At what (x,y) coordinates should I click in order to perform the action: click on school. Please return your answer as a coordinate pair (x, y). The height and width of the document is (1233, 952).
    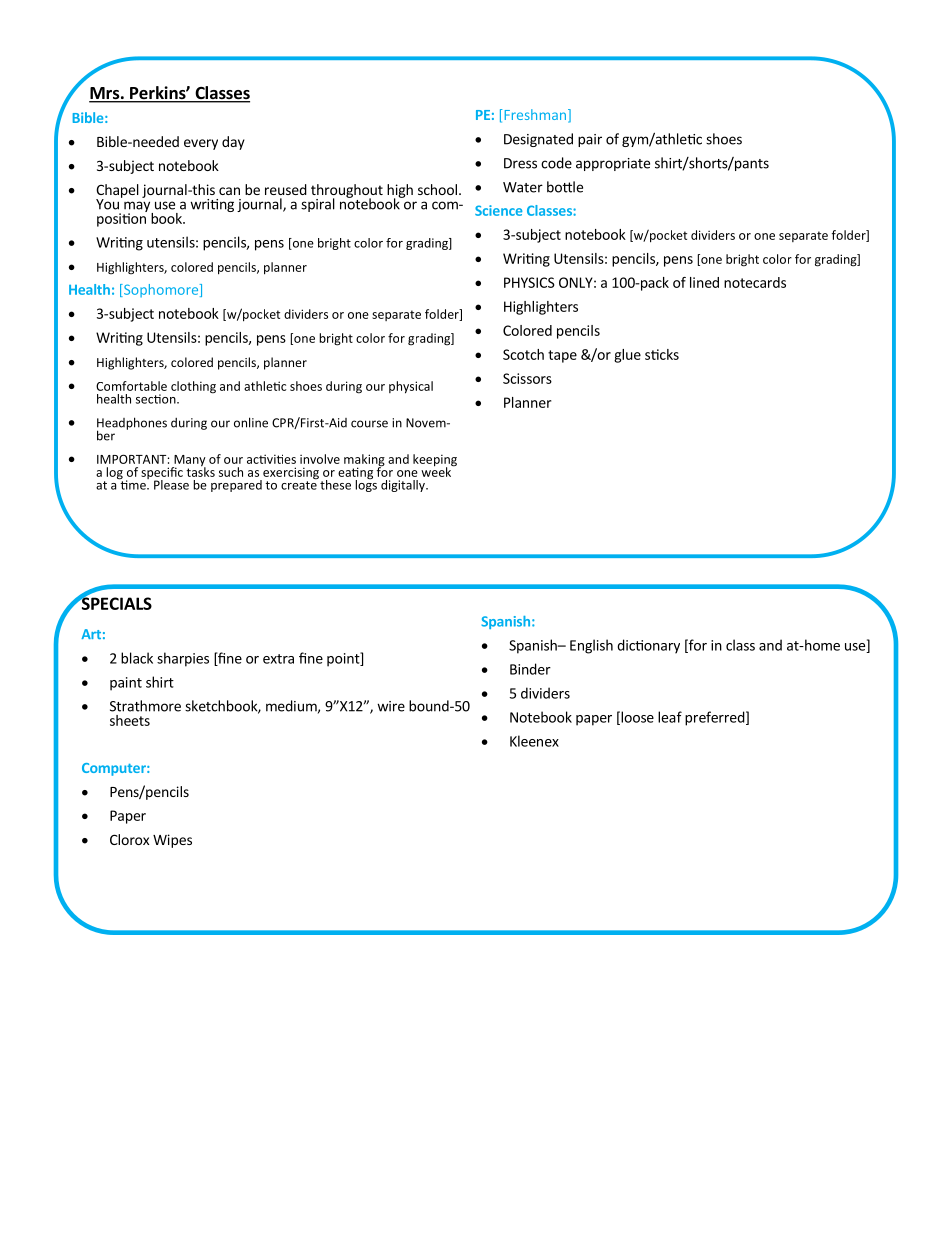
    Looking at the image, I should click on (437, 189).
